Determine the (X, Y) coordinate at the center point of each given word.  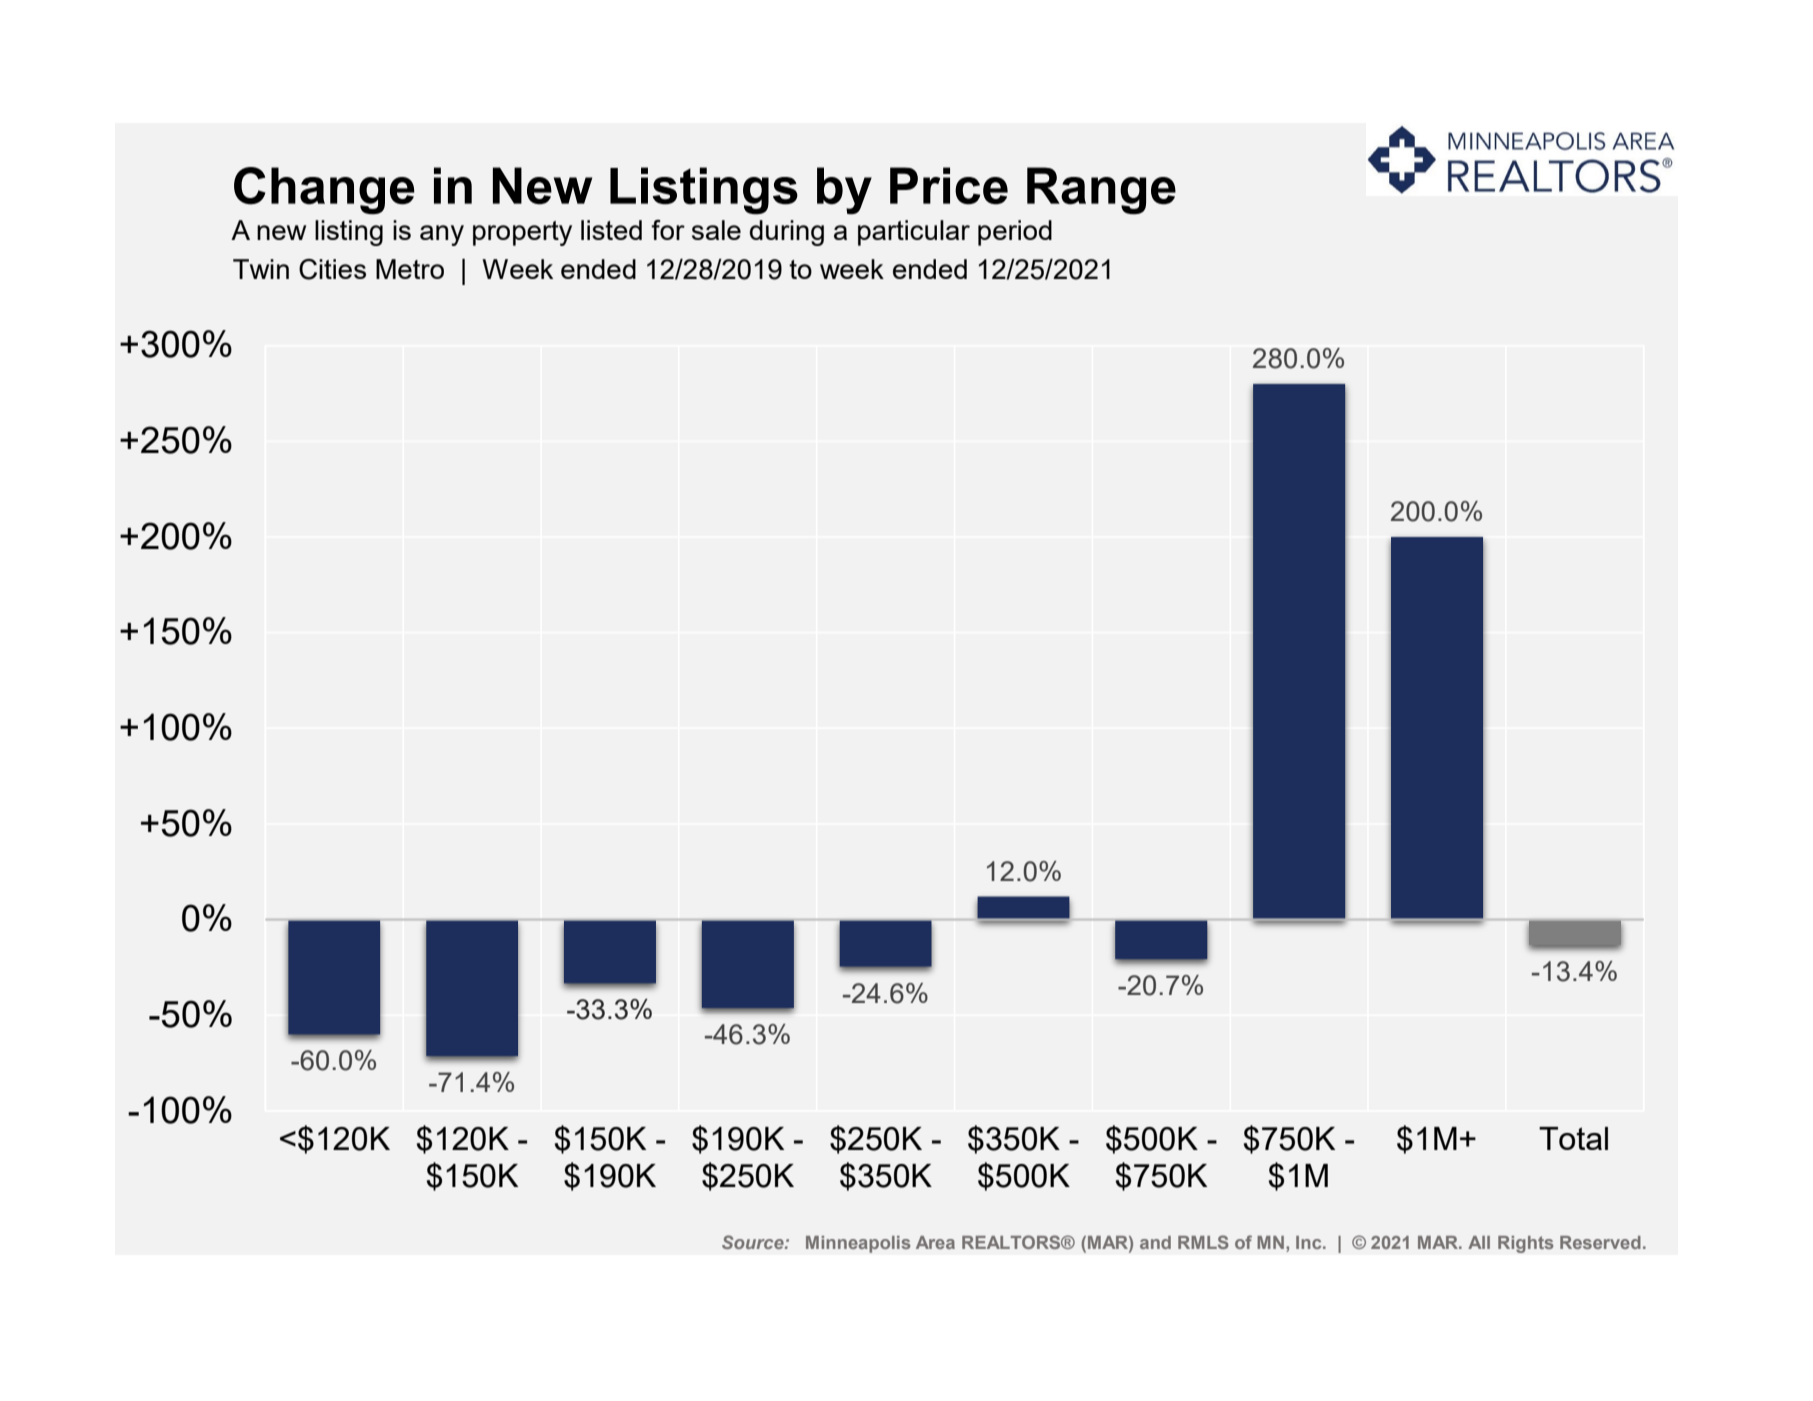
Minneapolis (858, 1244)
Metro (410, 269)
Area (935, 1242)
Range (1101, 190)
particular (914, 233)
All (1479, 1242)
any (442, 235)
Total (1573, 1138)
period (1015, 233)
